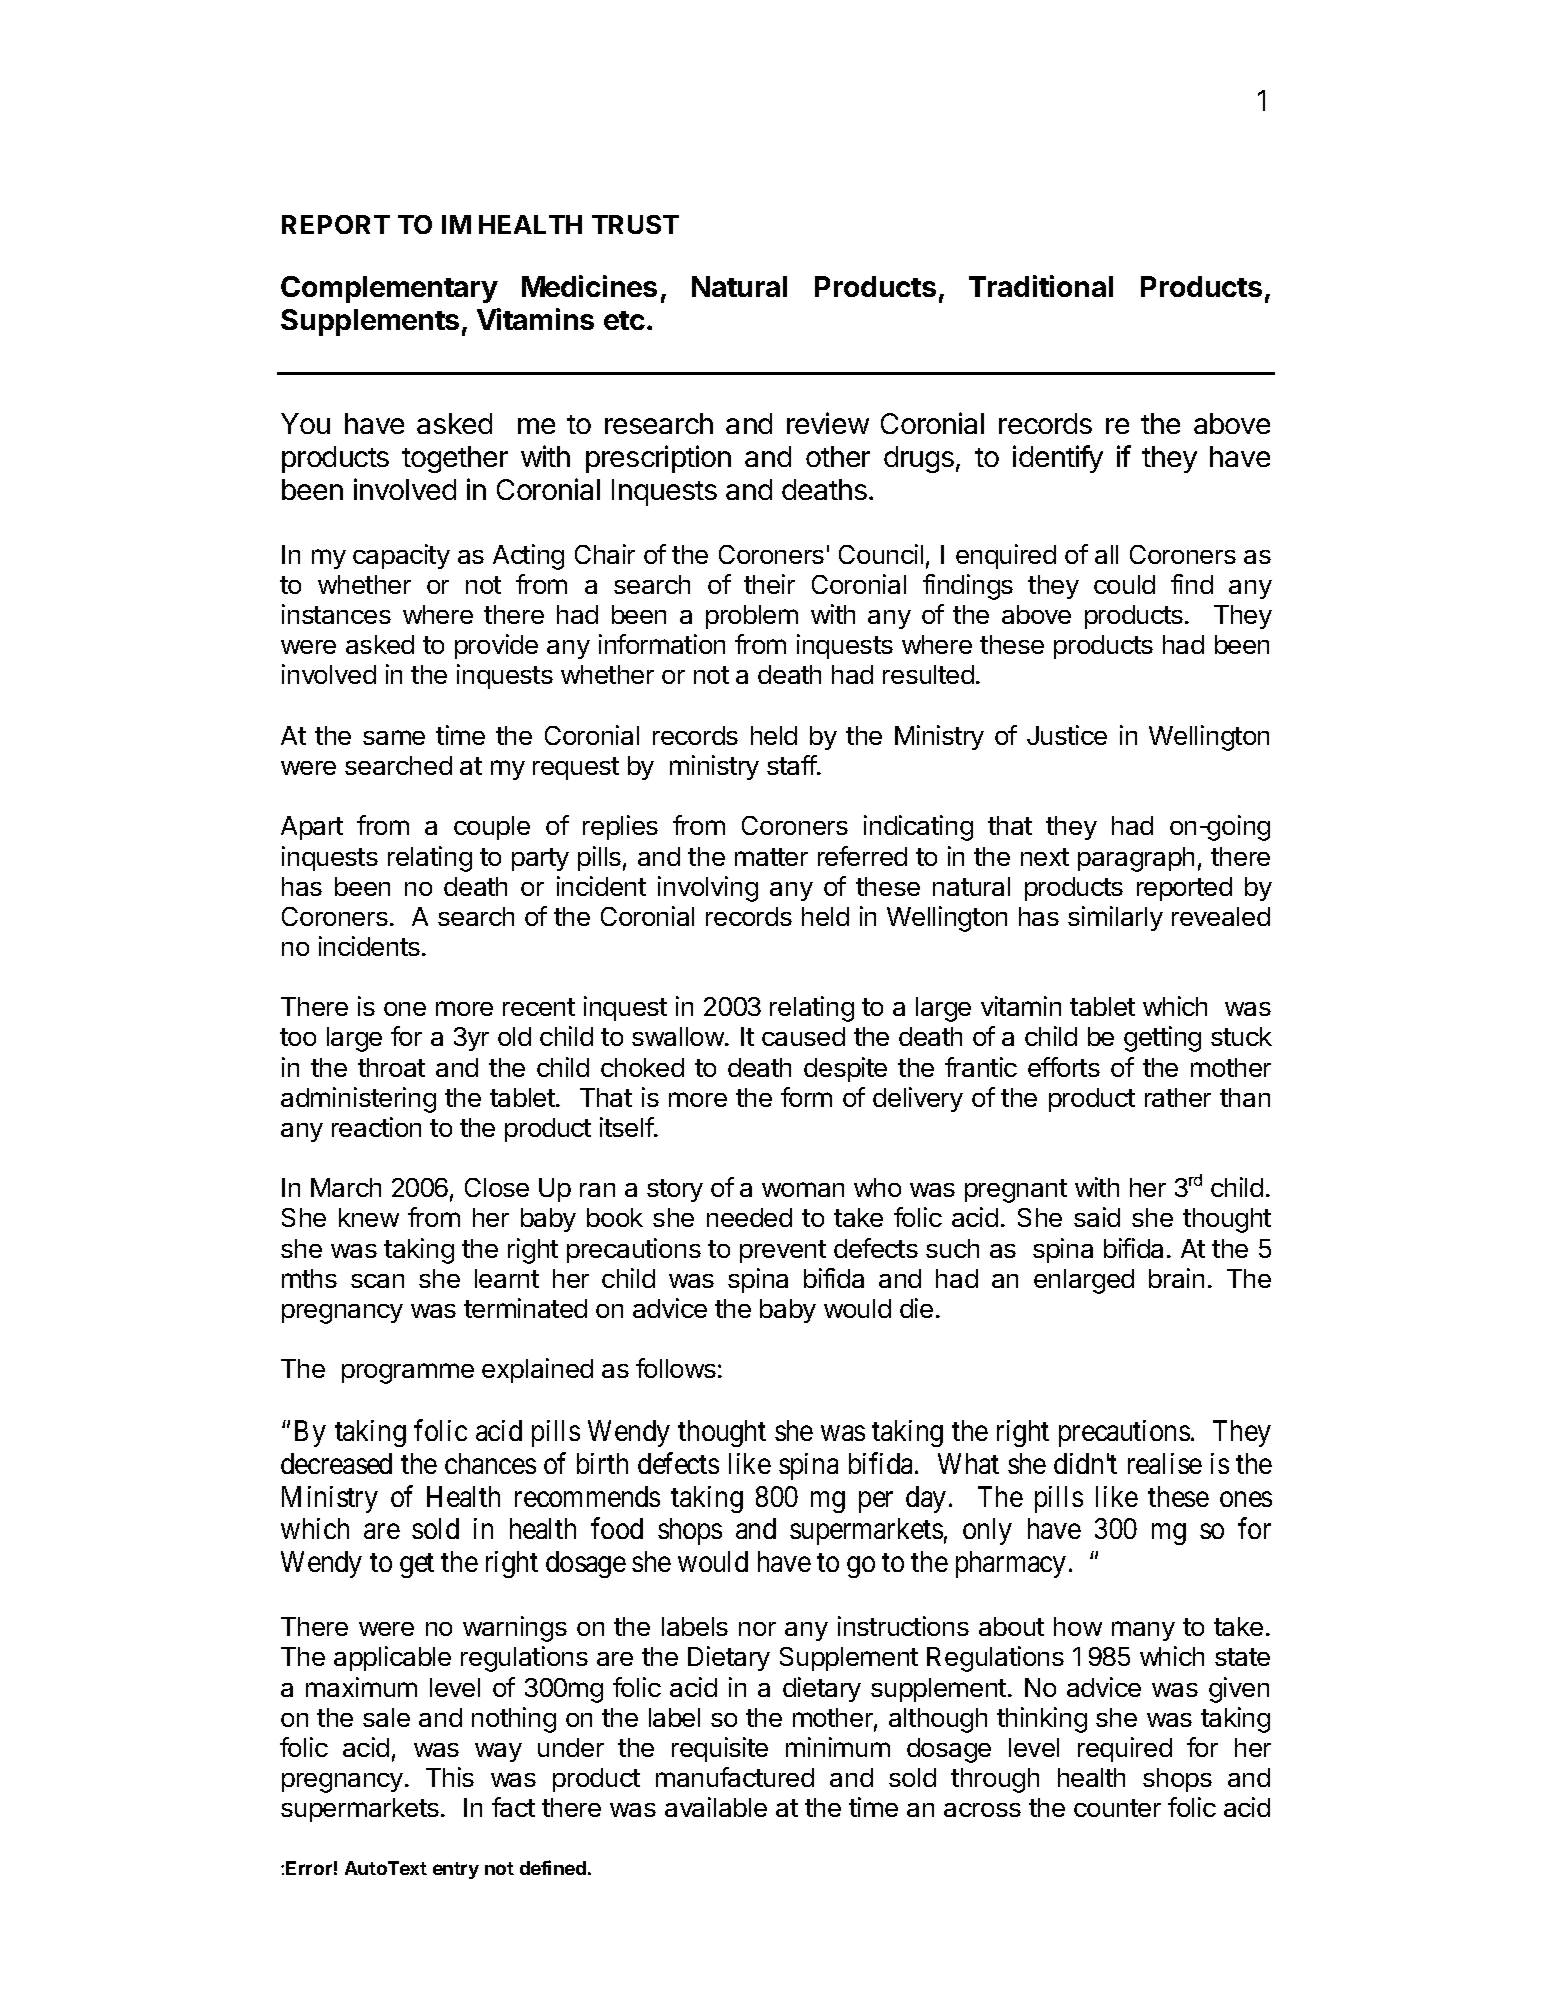 The width and height of the screenshot is (1552, 2008). Describe the element at coordinates (716, 1807) in the screenshot. I see `available` at that location.
